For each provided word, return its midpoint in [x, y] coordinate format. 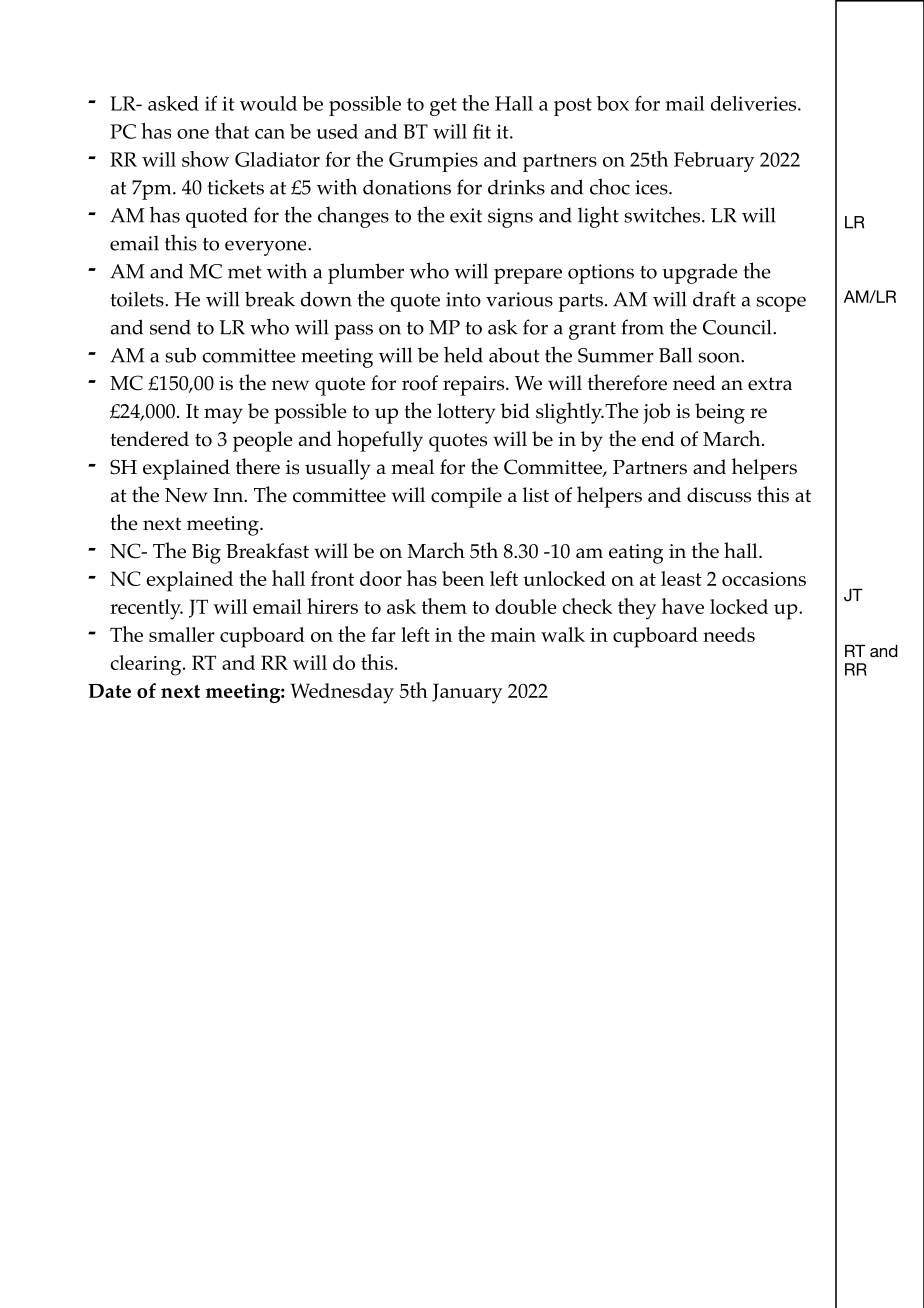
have [683, 606]
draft [714, 299]
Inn [229, 495]
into [463, 299]
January [467, 693]
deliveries [755, 103]
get [443, 107]
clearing [147, 665]
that [232, 131]
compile [466, 497]
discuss [719, 495]
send [170, 327]
